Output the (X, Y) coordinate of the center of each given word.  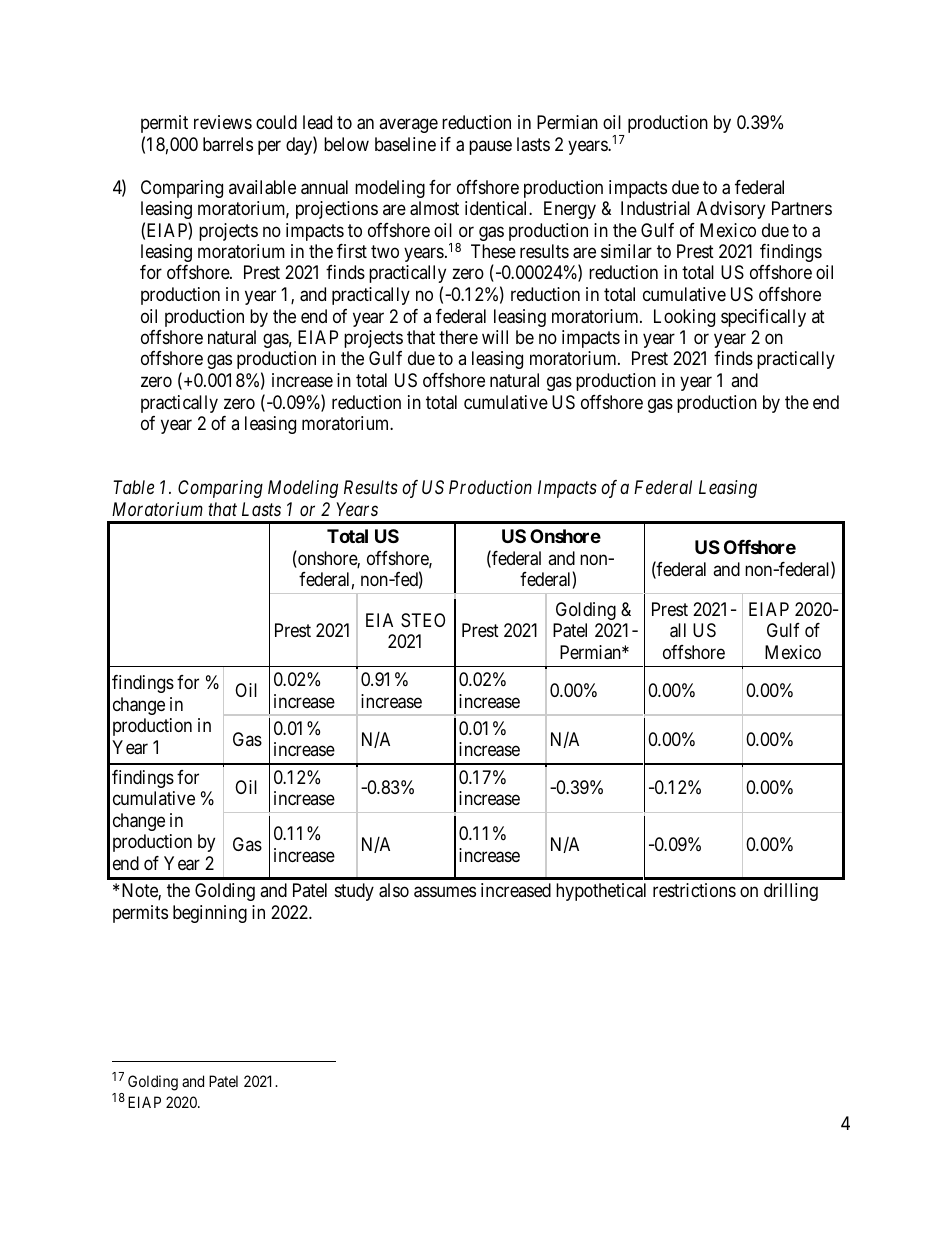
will (495, 337)
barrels (228, 144)
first (352, 251)
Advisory (731, 210)
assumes (445, 892)
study (354, 892)
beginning (210, 914)
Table (133, 487)
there (458, 337)
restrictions (694, 890)
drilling (791, 892)
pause (490, 147)
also (394, 890)
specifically (763, 318)
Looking (684, 318)
